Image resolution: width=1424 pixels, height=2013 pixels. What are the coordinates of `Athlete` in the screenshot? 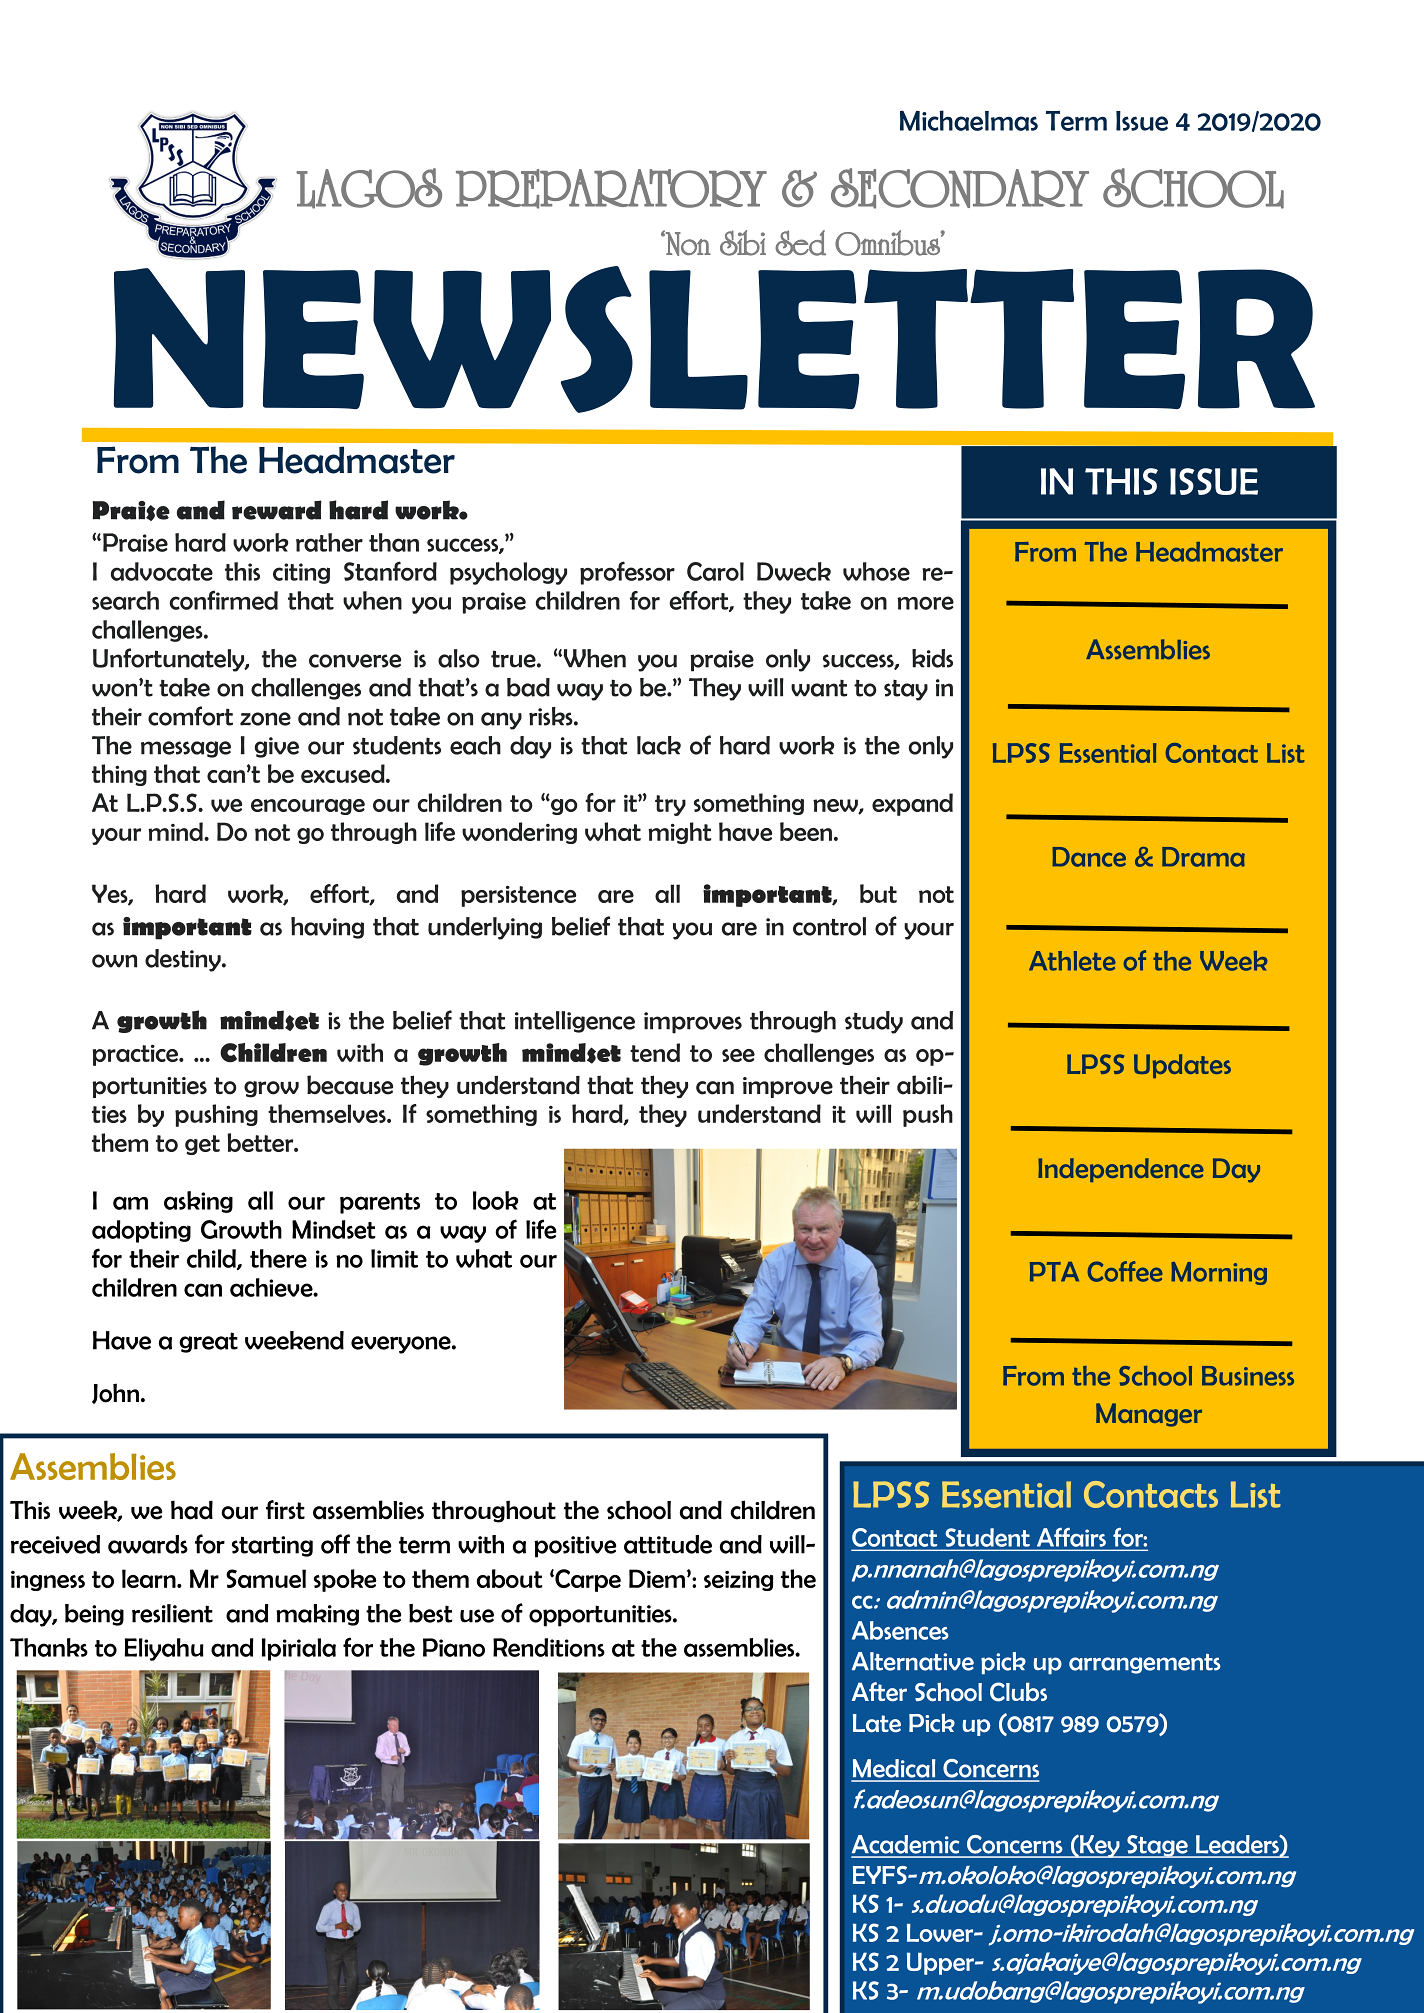 It's located at (1072, 961).
